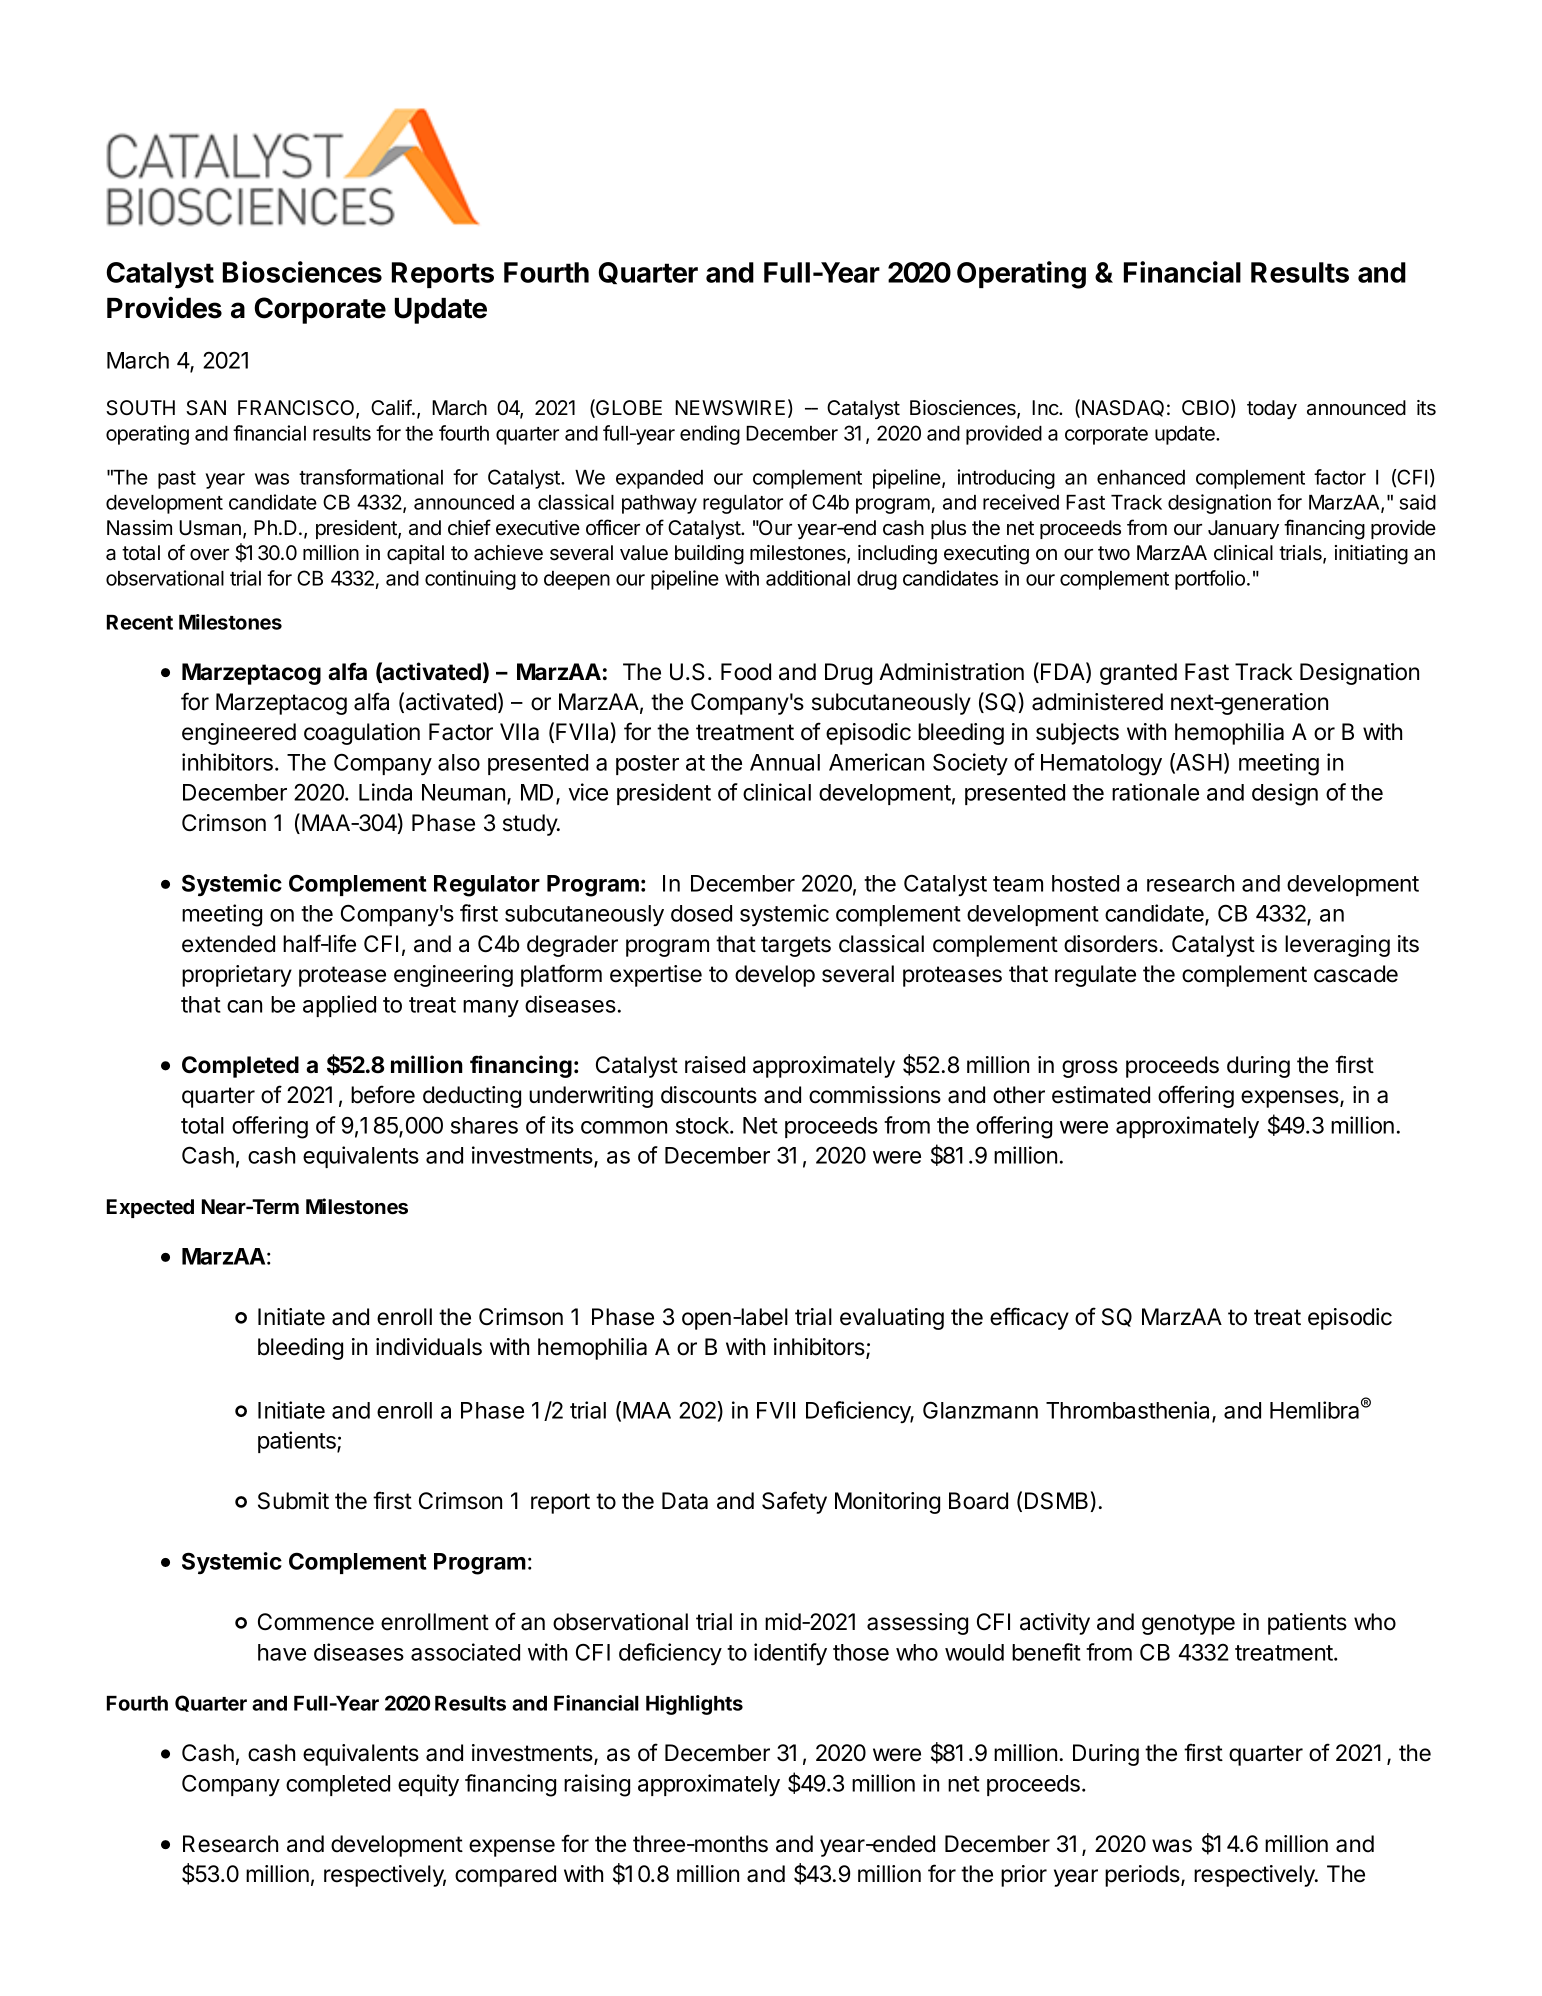 The width and height of the screenshot is (1542, 1996). I want to click on individuals, so click(429, 1347).
